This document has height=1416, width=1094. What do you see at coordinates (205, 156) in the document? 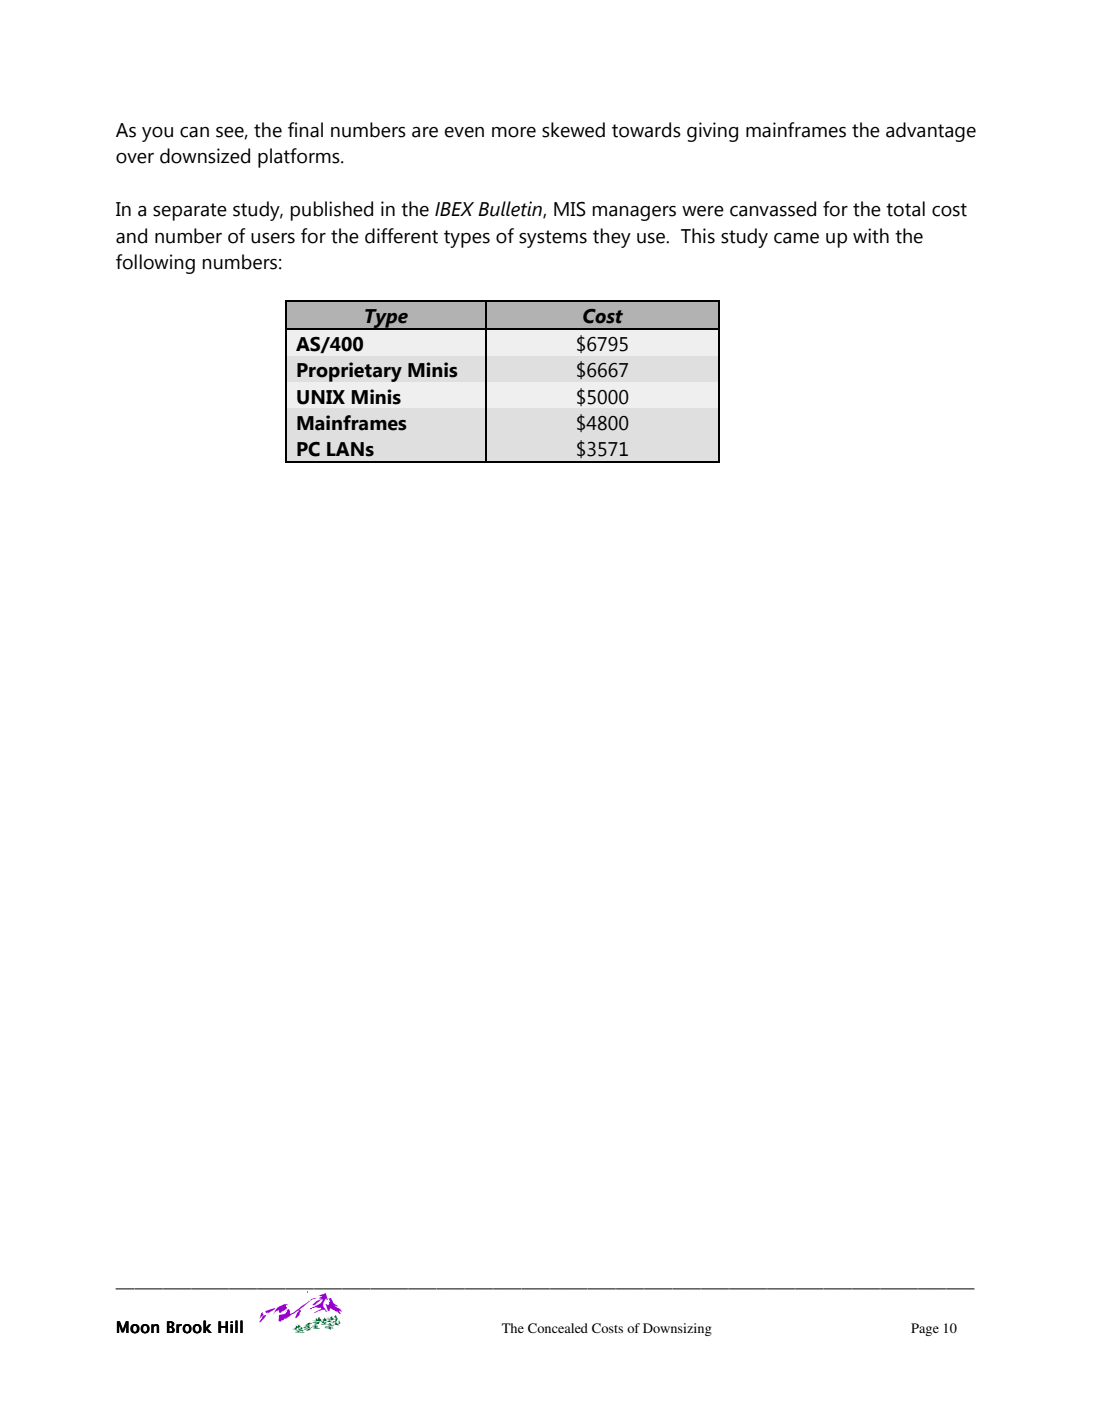
I see `downsized` at bounding box center [205, 156].
